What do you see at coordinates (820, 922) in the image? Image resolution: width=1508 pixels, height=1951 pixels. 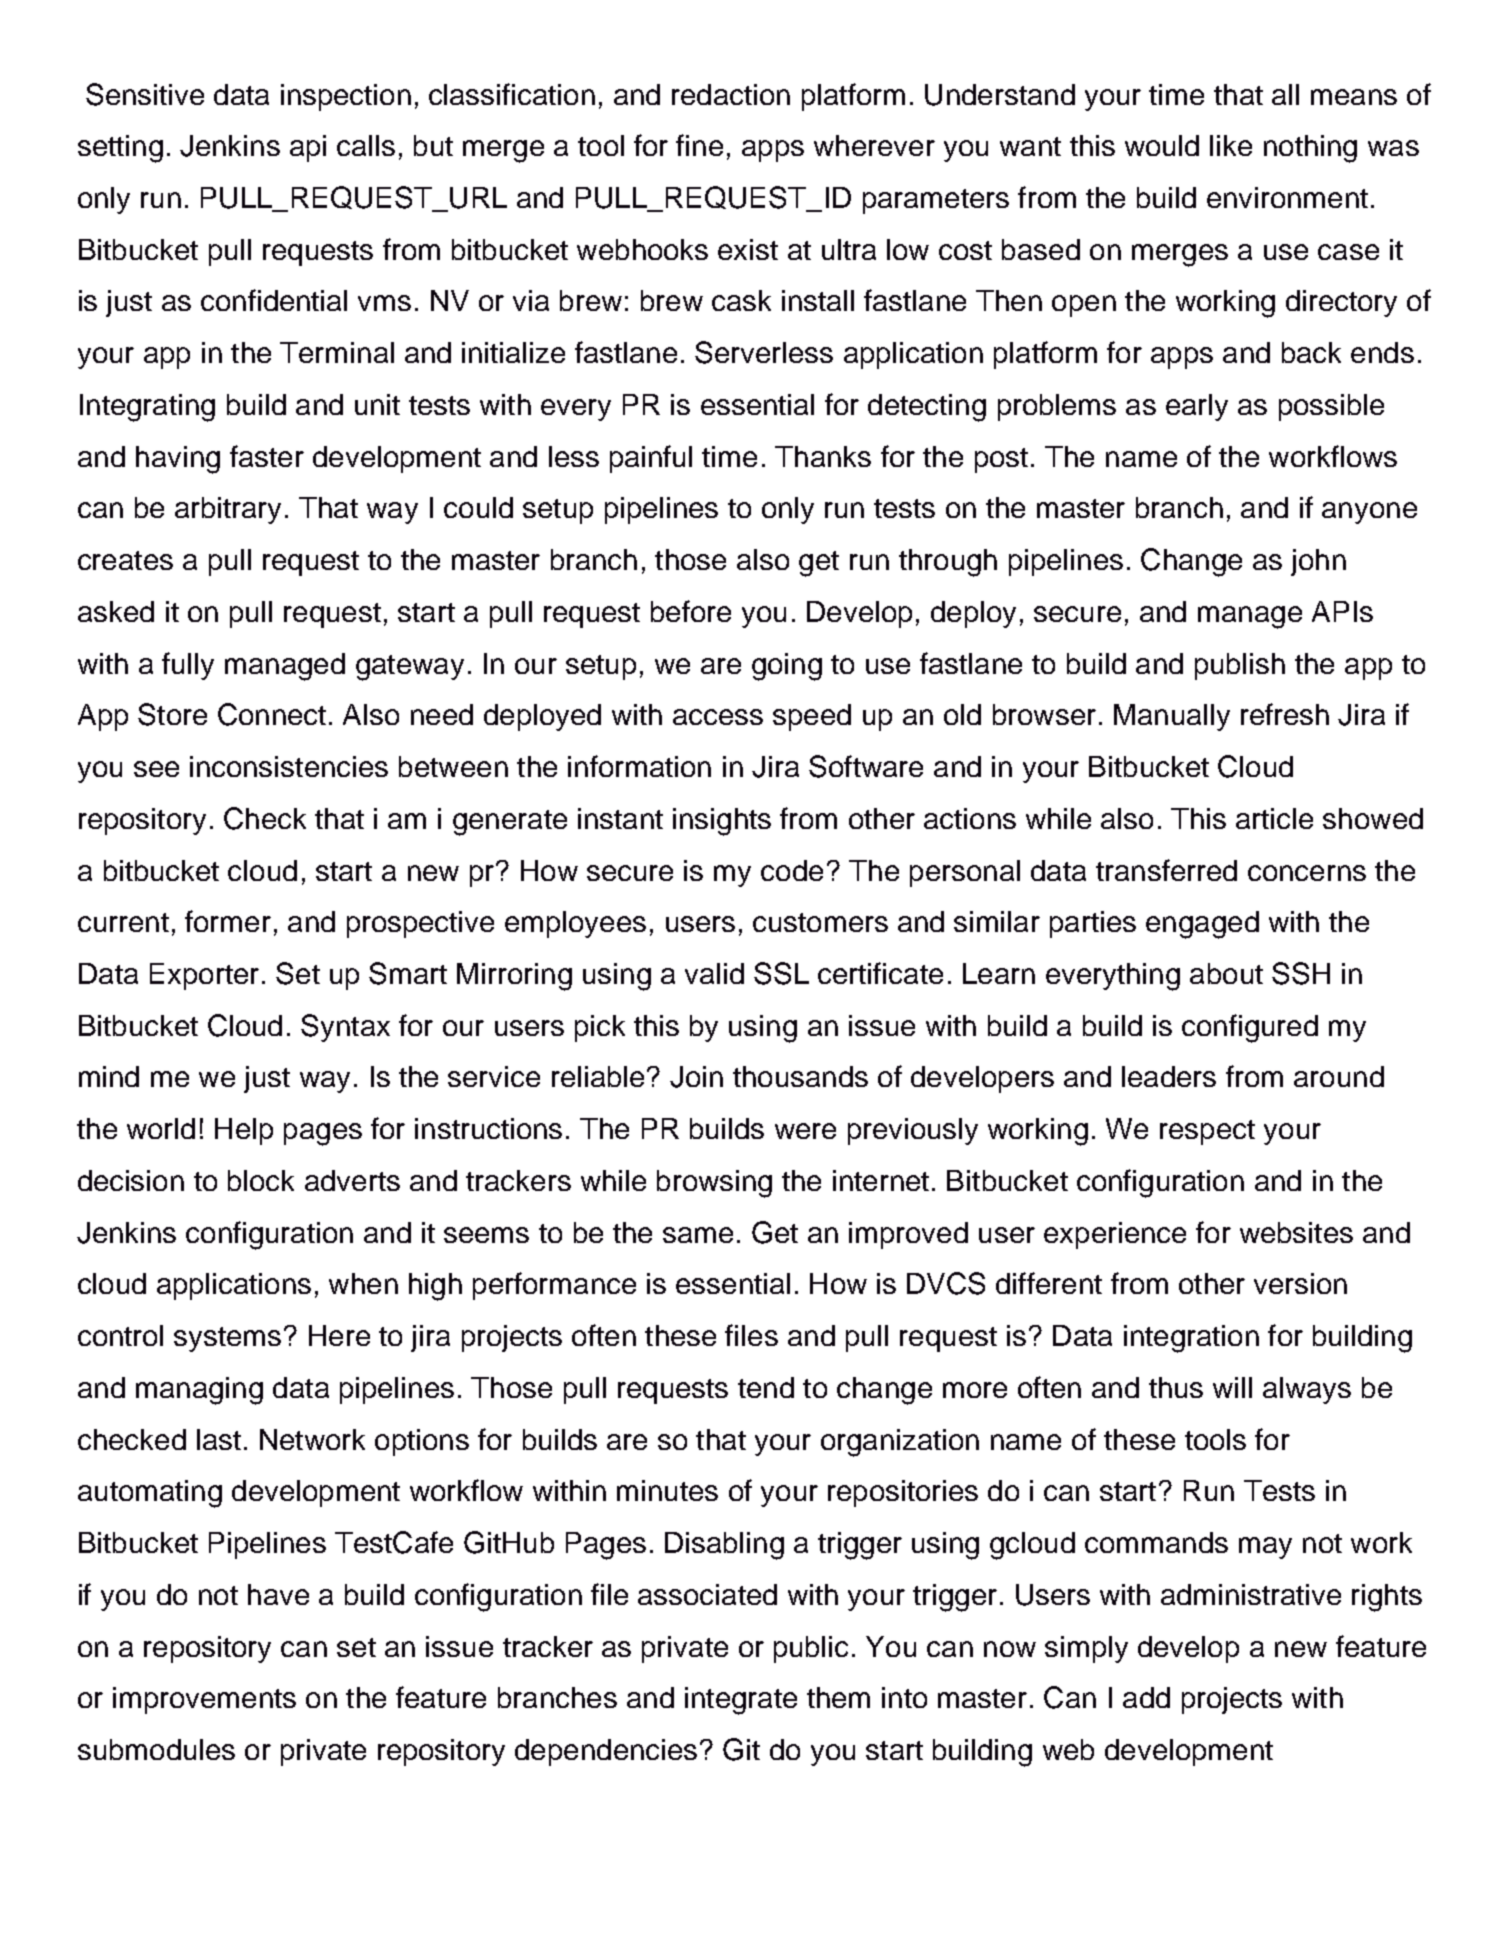 I see `customers` at bounding box center [820, 922].
